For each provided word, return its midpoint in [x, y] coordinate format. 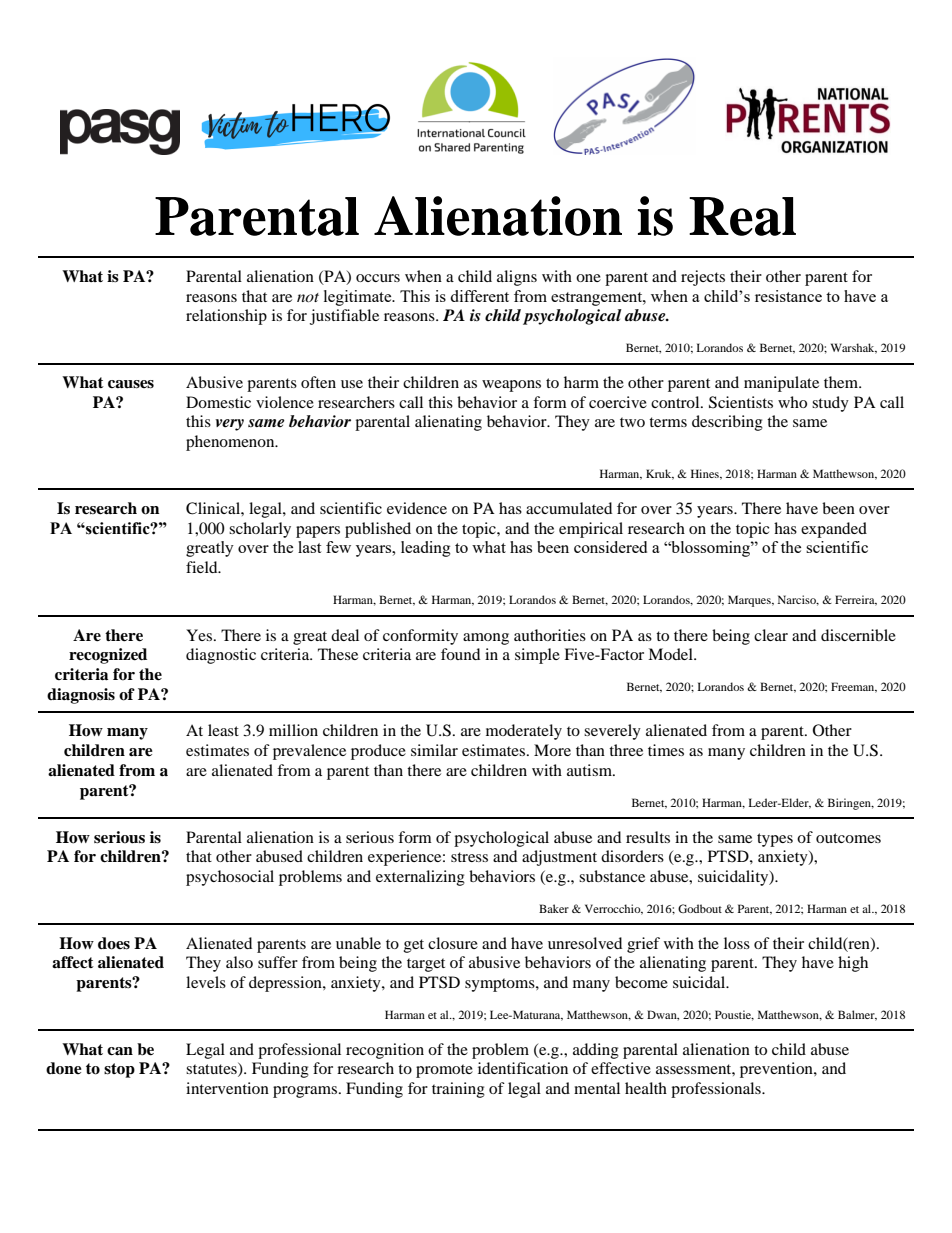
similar [434, 750]
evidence [417, 508]
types [775, 840]
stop [119, 1070]
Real [742, 216]
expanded [834, 530]
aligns [517, 278]
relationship [226, 317]
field [203, 567]
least [223, 730]
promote [444, 1071]
